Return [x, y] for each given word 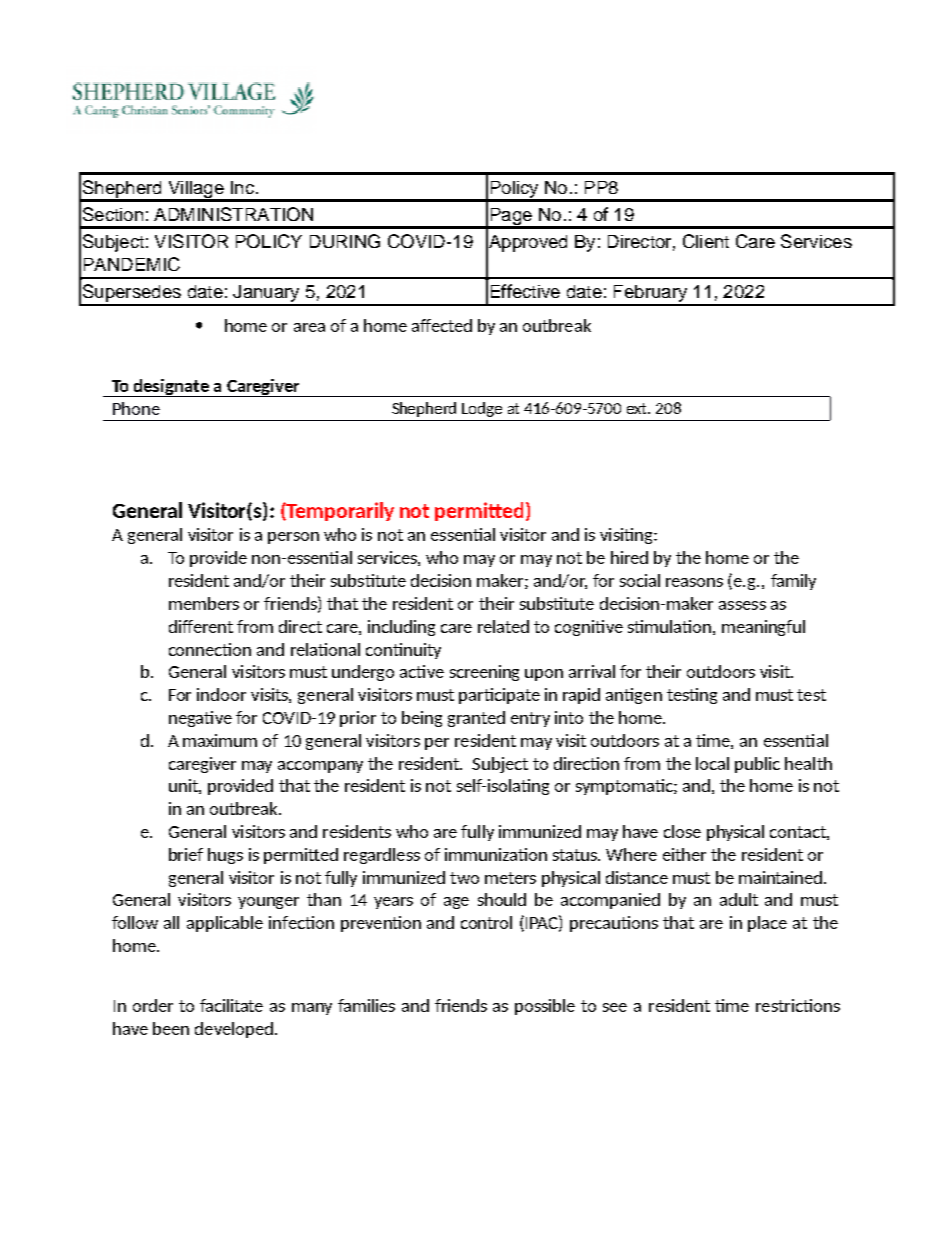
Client [706, 241]
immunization [496, 854]
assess [742, 605]
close [682, 831]
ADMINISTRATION [233, 214]
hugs [225, 856]
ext [638, 408]
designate [171, 388]
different [201, 626]
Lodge [482, 409]
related [503, 626]
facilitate [231, 1005]
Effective [525, 291]
